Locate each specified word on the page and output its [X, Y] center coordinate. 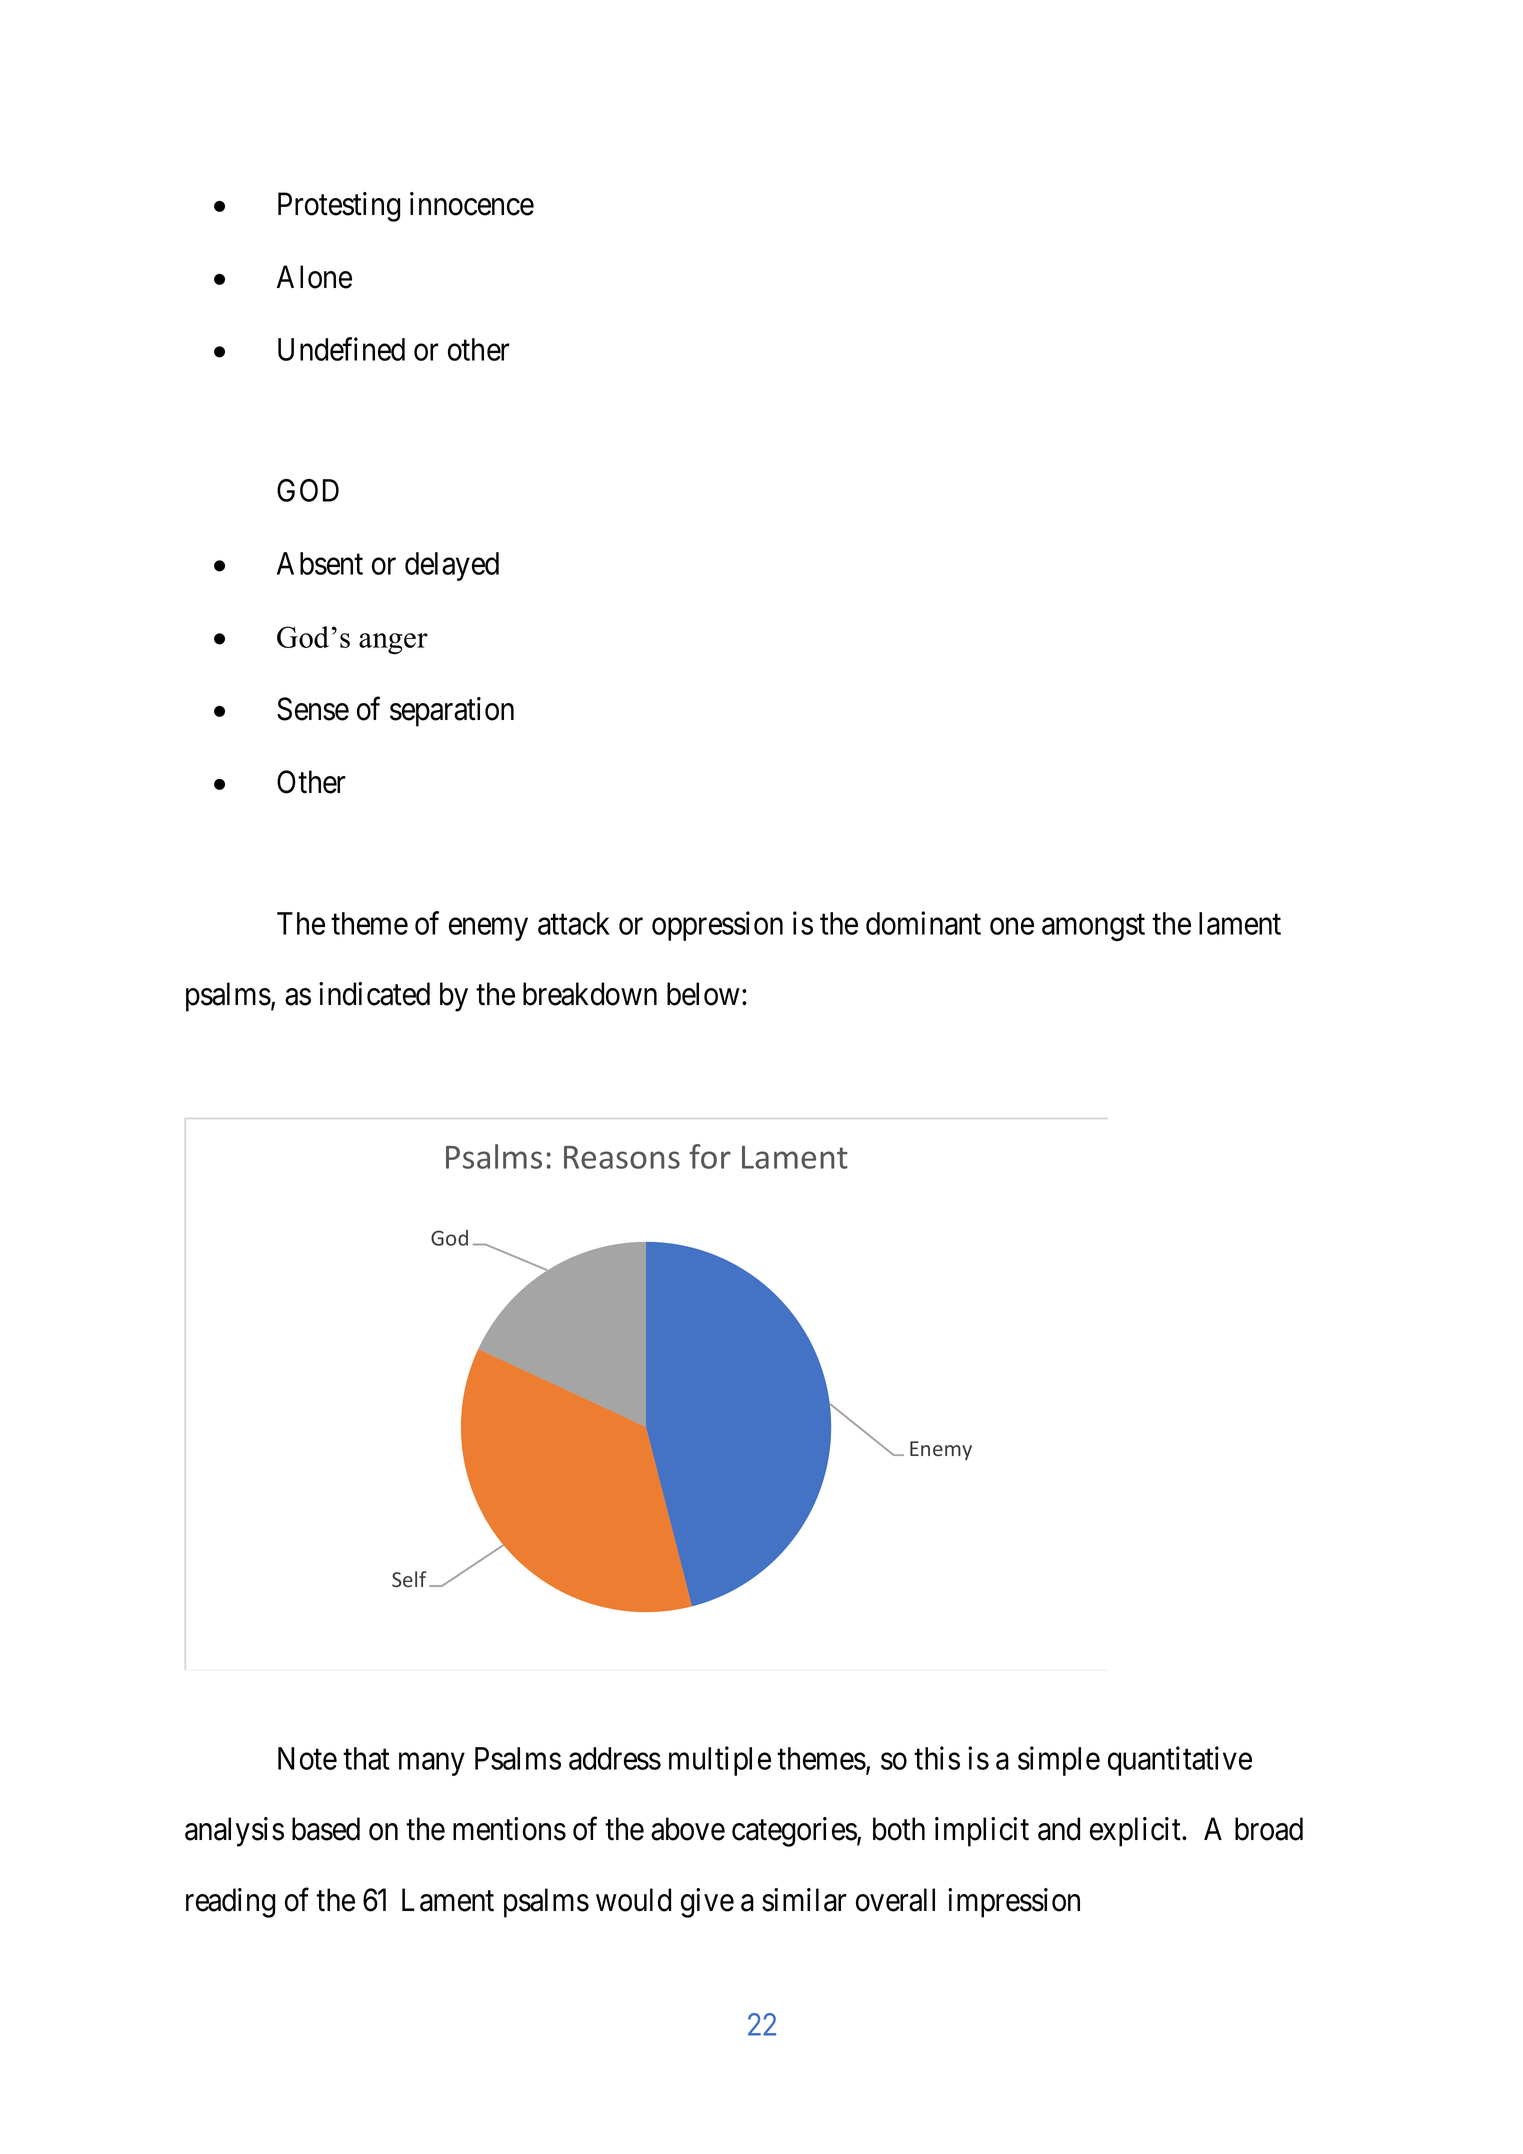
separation [452, 712]
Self [409, 1579]
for [710, 1156]
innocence [472, 204]
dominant [923, 923]
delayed [452, 566]
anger [393, 643]
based [326, 1829]
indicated [374, 994]
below [703, 994]
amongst [1093, 927]
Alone [314, 277]
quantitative [1180, 1761]
